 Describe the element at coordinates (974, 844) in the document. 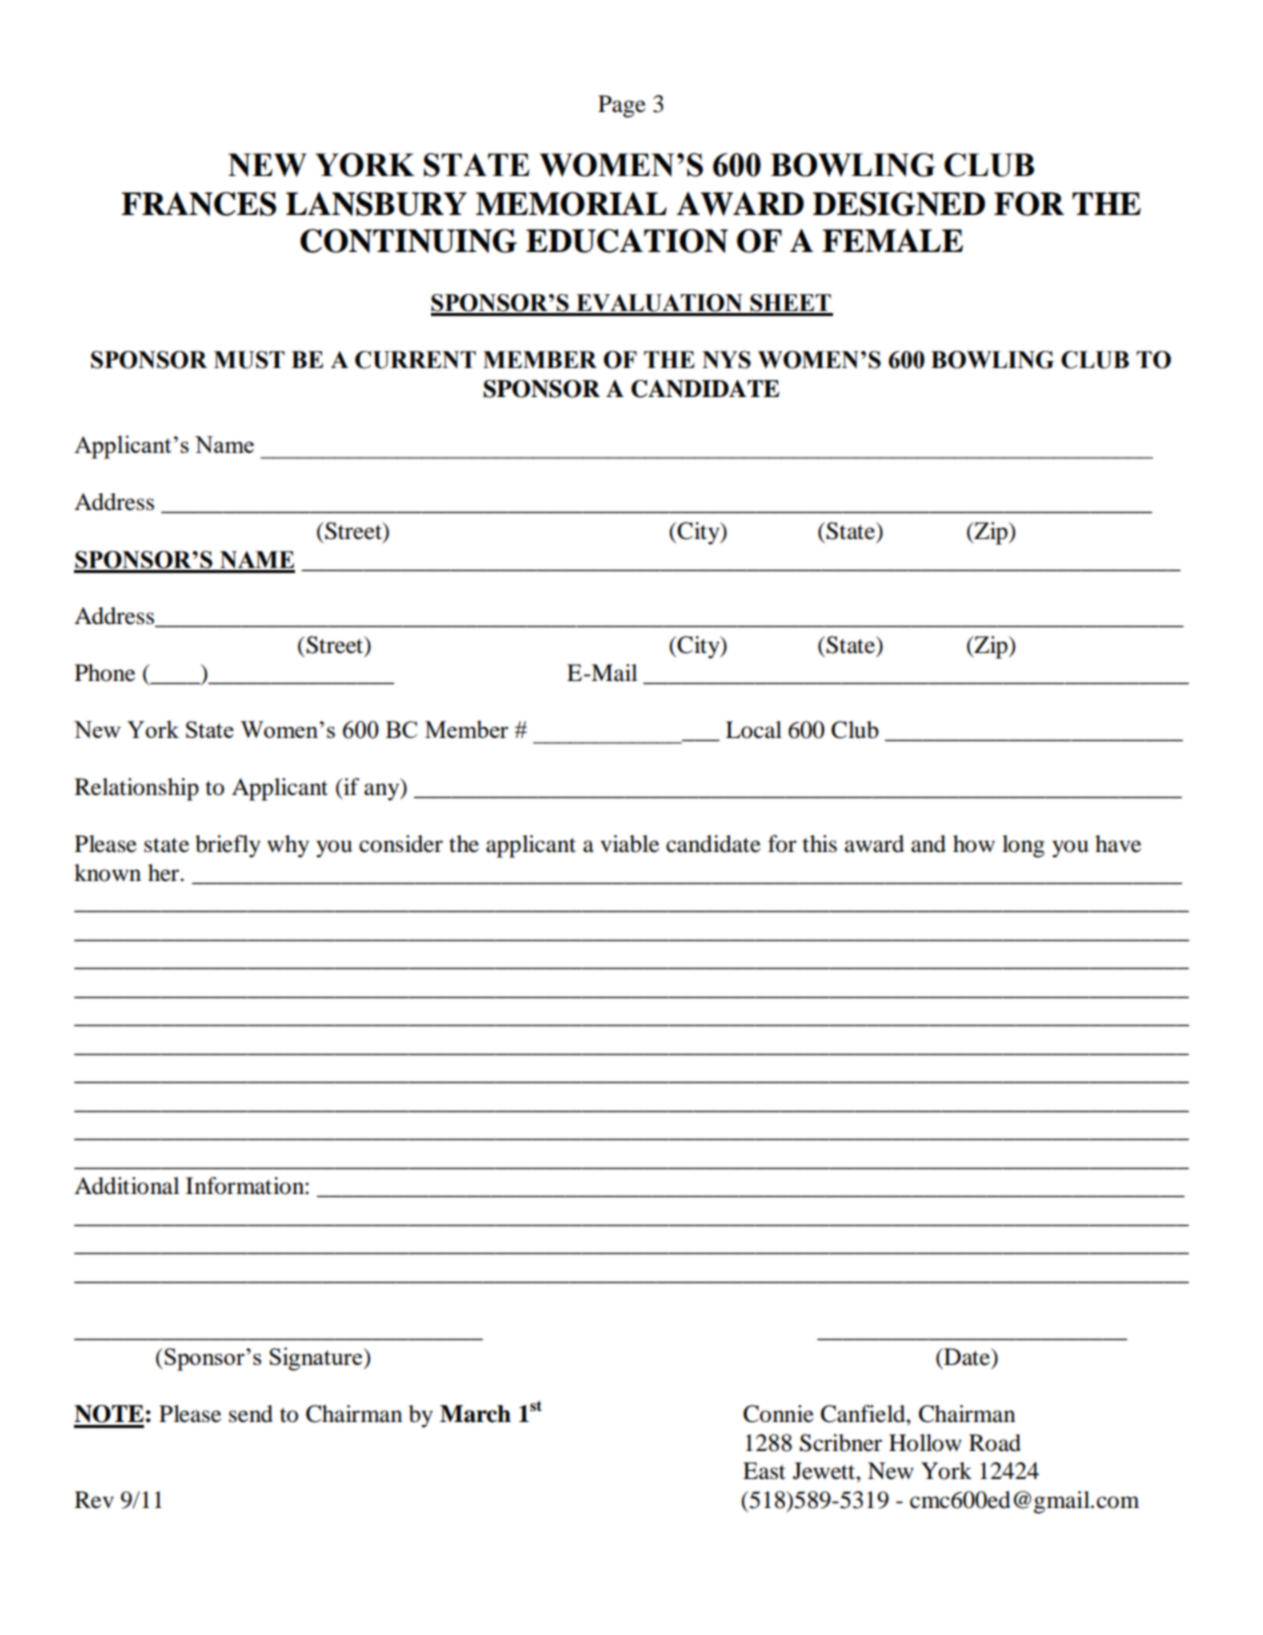

I see `how` at that location.
